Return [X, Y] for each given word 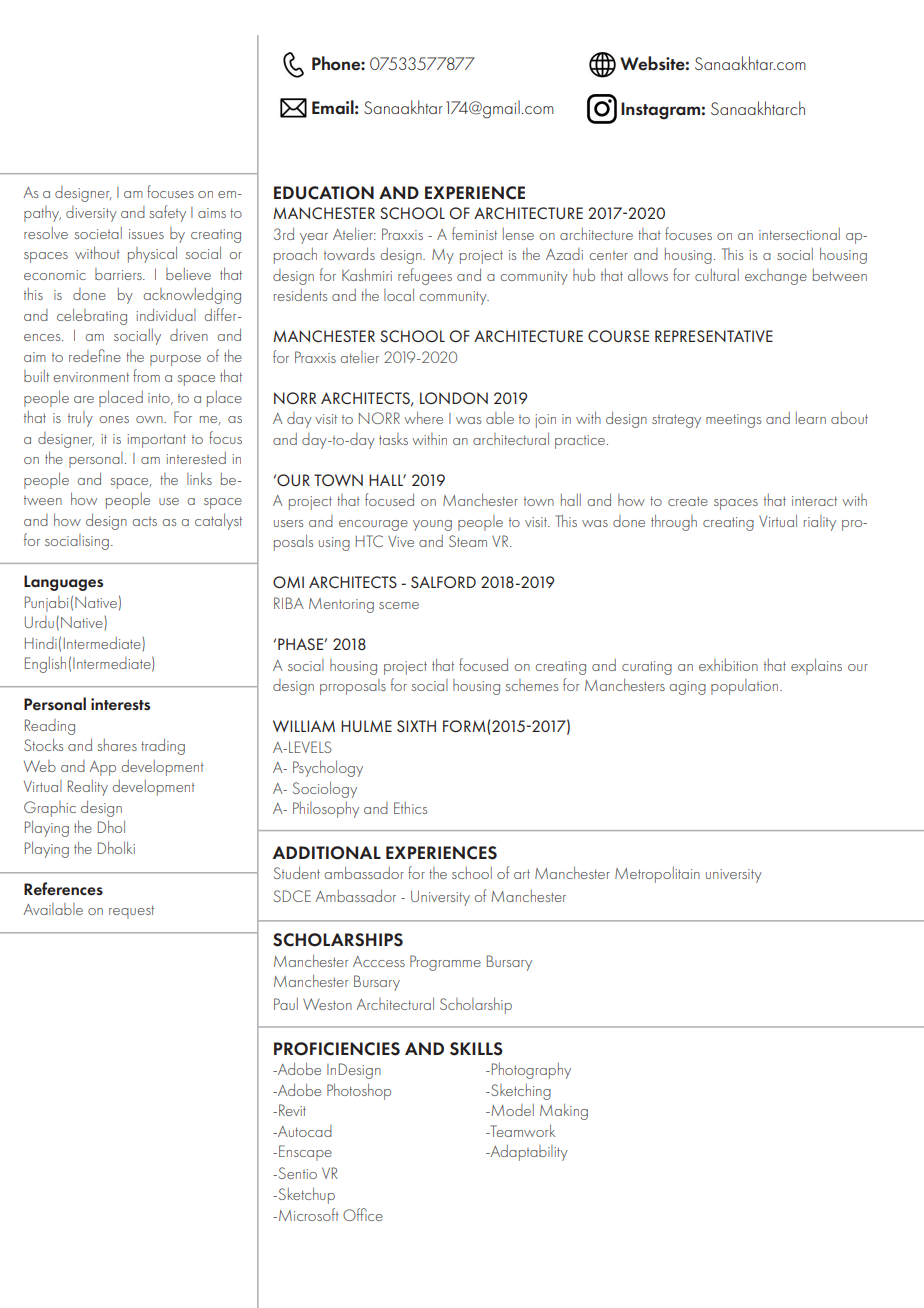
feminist [474, 233]
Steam [468, 541]
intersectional [799, 234]
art [522, 874]
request [131, 912]
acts [144, 521]
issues [146, 234]
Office [363, 1214]
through [674, 522]
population [746, 687]
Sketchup [305, 1195]
